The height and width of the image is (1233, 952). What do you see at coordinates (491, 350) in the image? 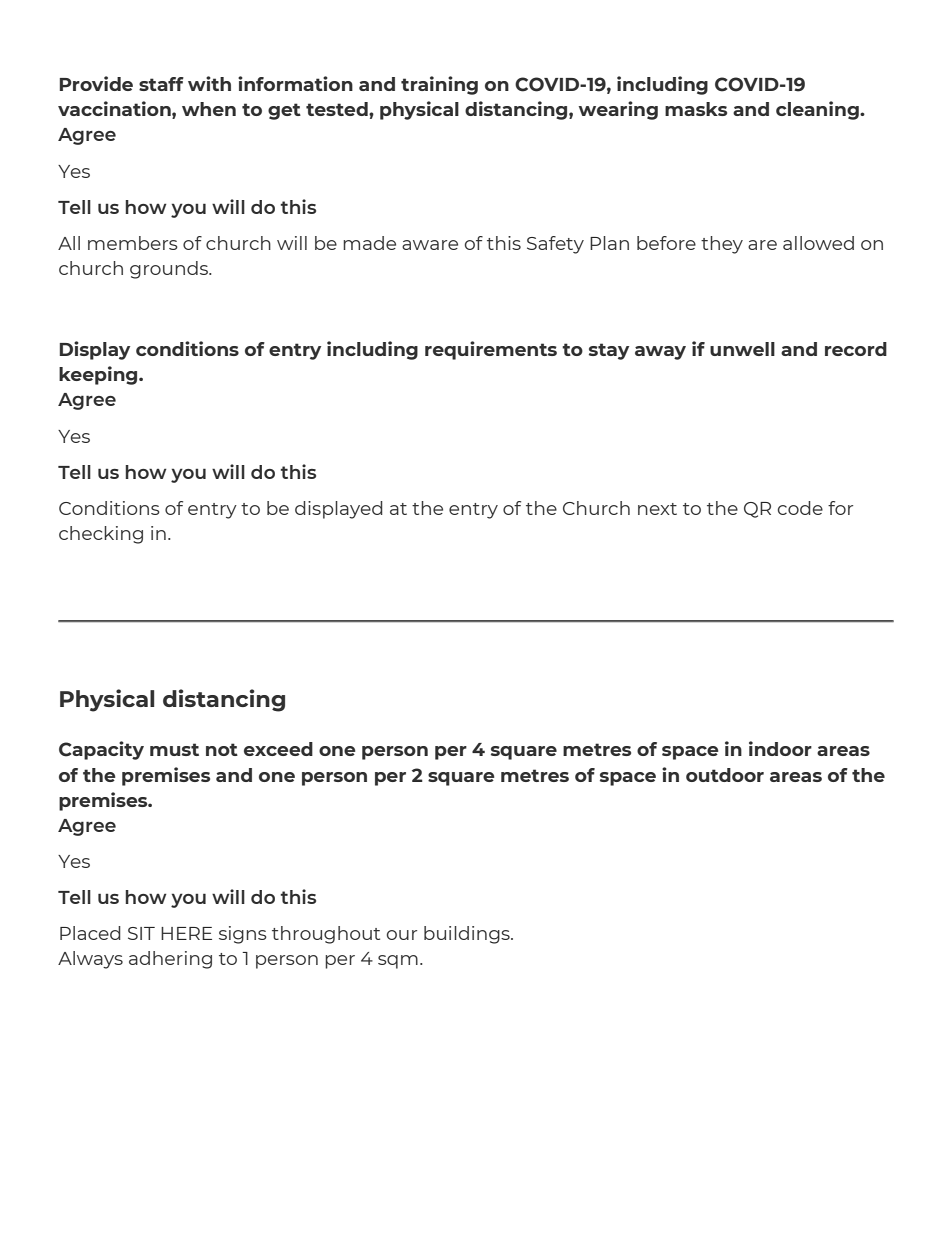
I see `requirements` at bounding box center [491, 350].
